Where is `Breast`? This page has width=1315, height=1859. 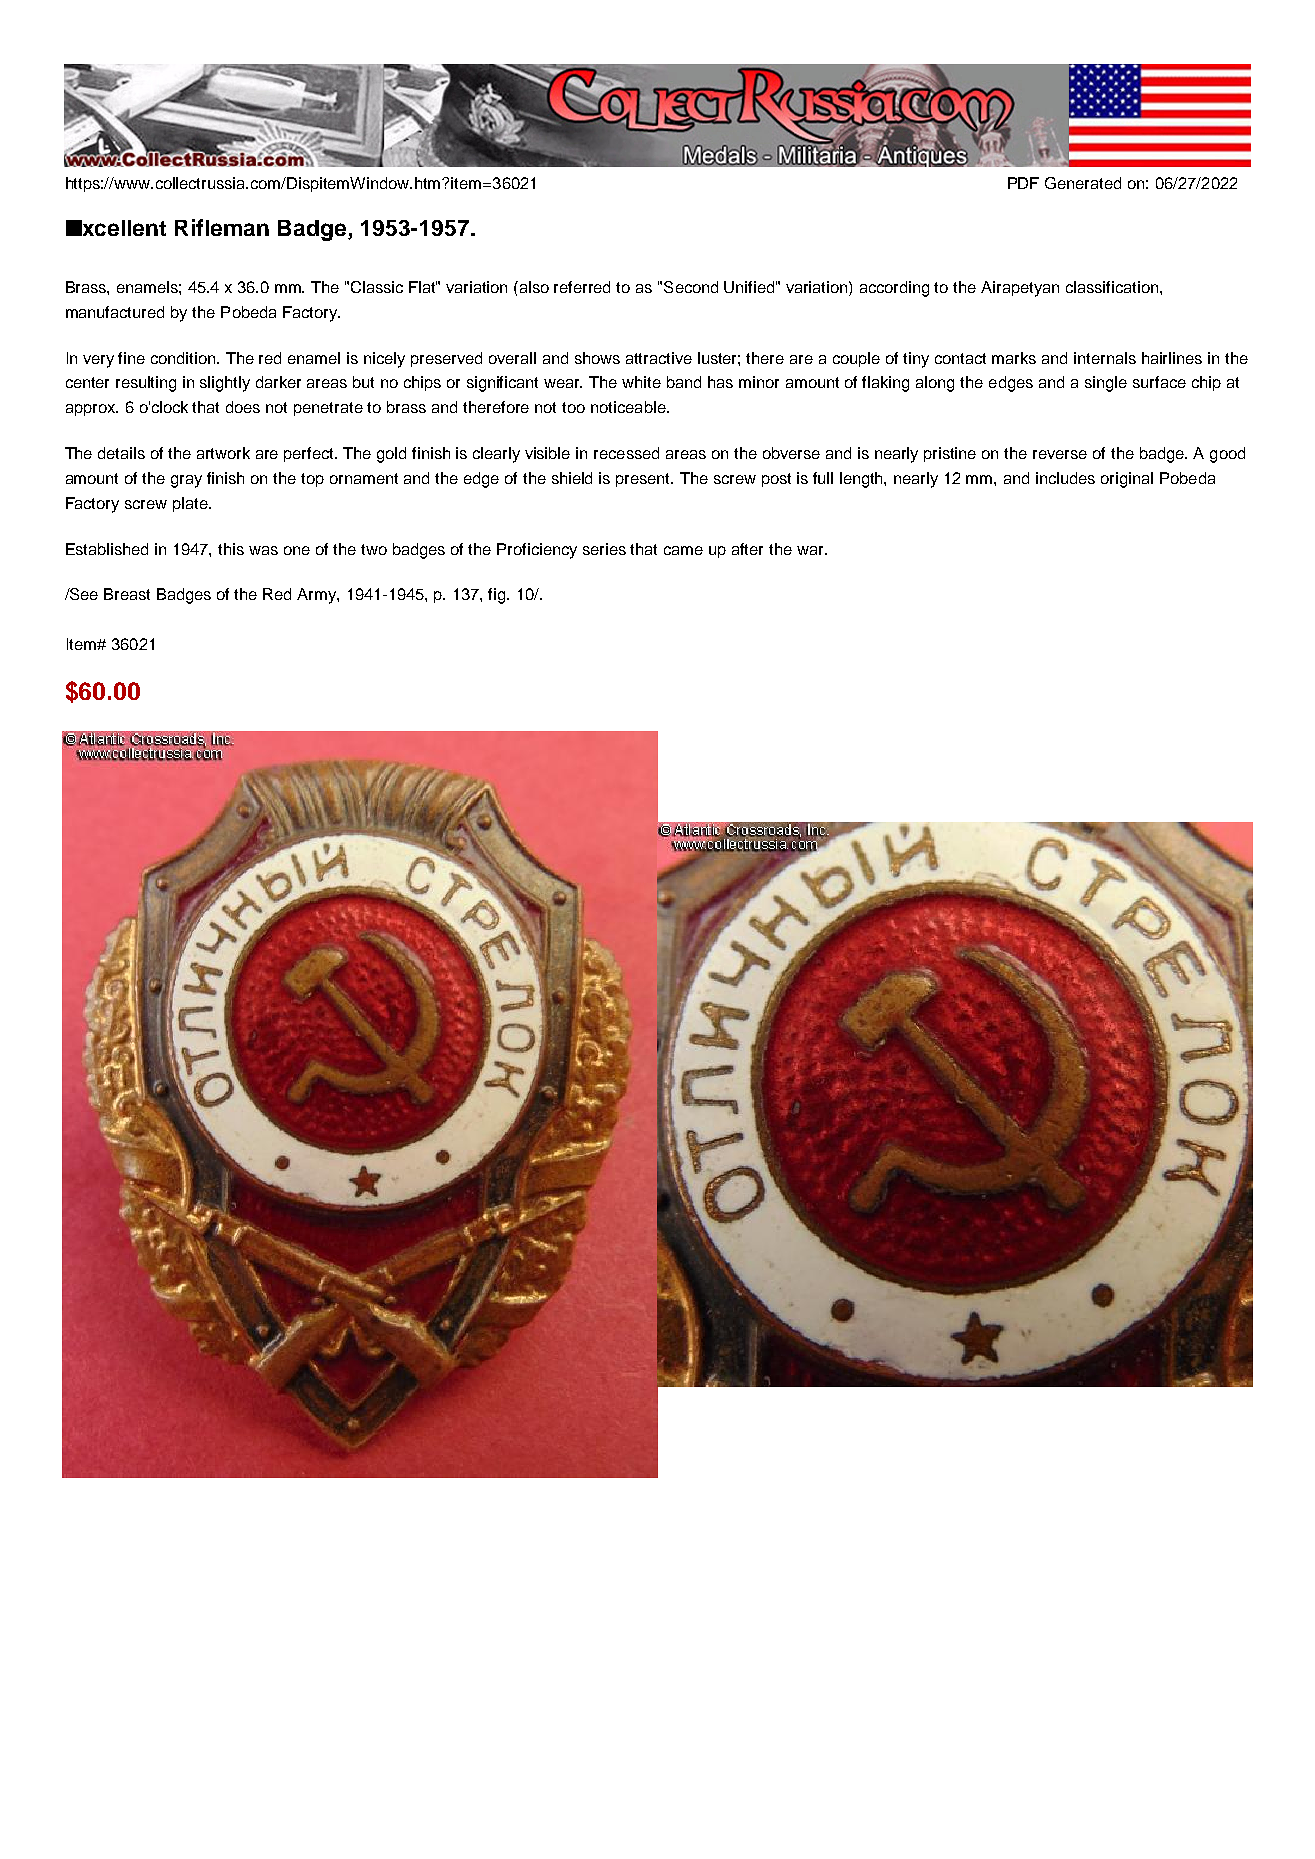 Breast is located at coordinates (127, 594).
